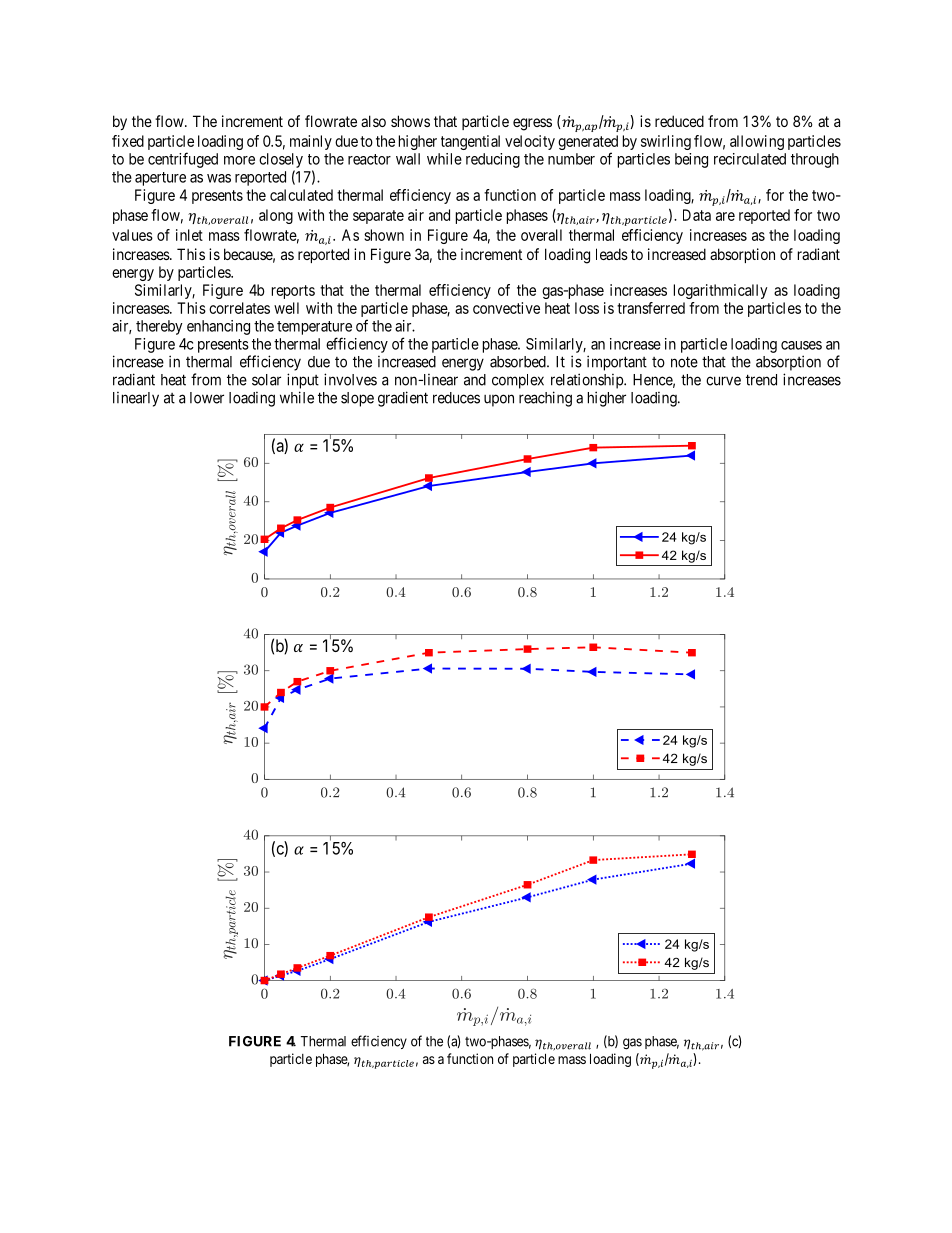  What do you see at coordinates (679, 121) in the screenshot?
I see `reduced` at bounding box center [679, 121].
